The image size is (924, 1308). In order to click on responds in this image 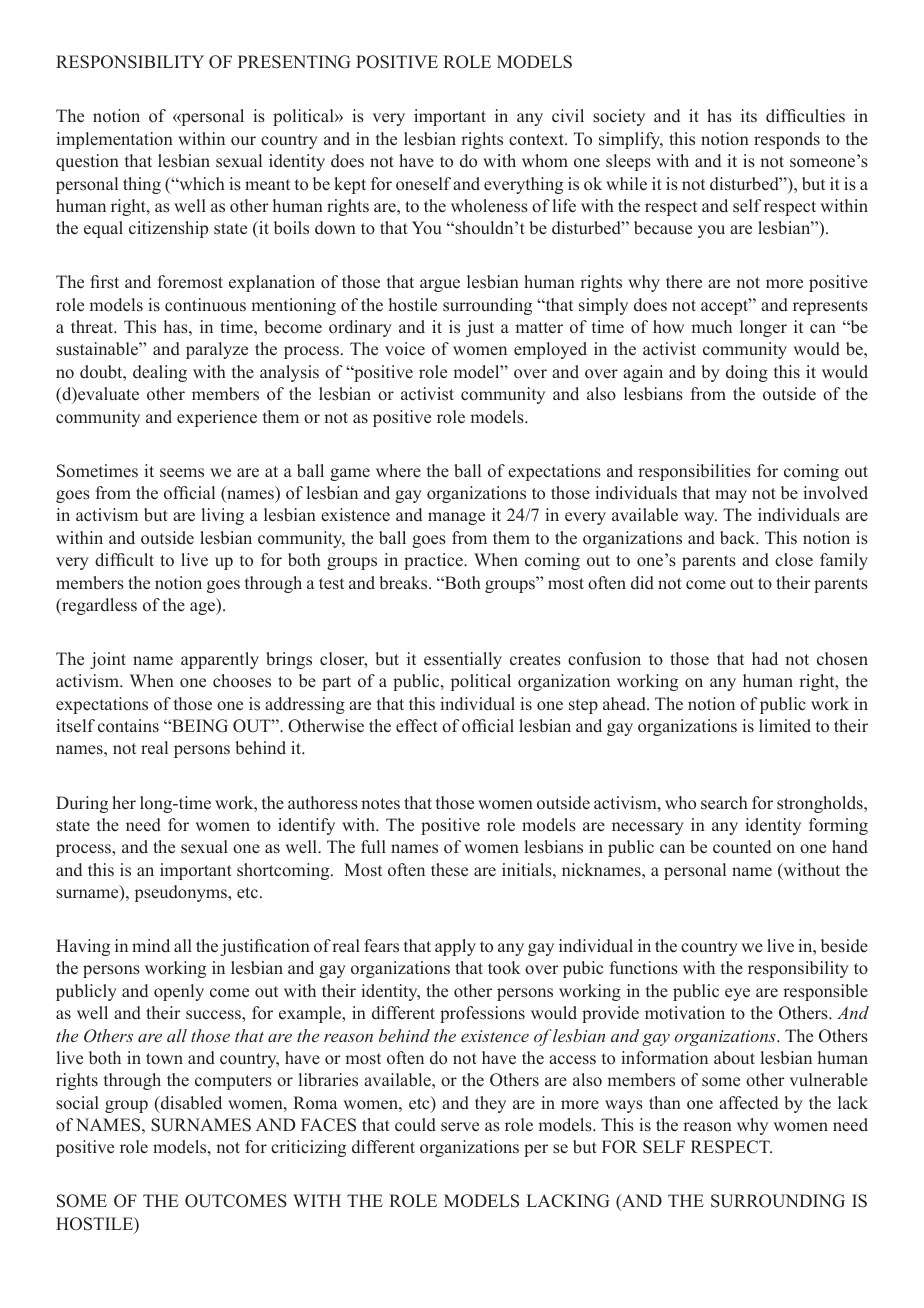, I will do `click(787, 140)`.
